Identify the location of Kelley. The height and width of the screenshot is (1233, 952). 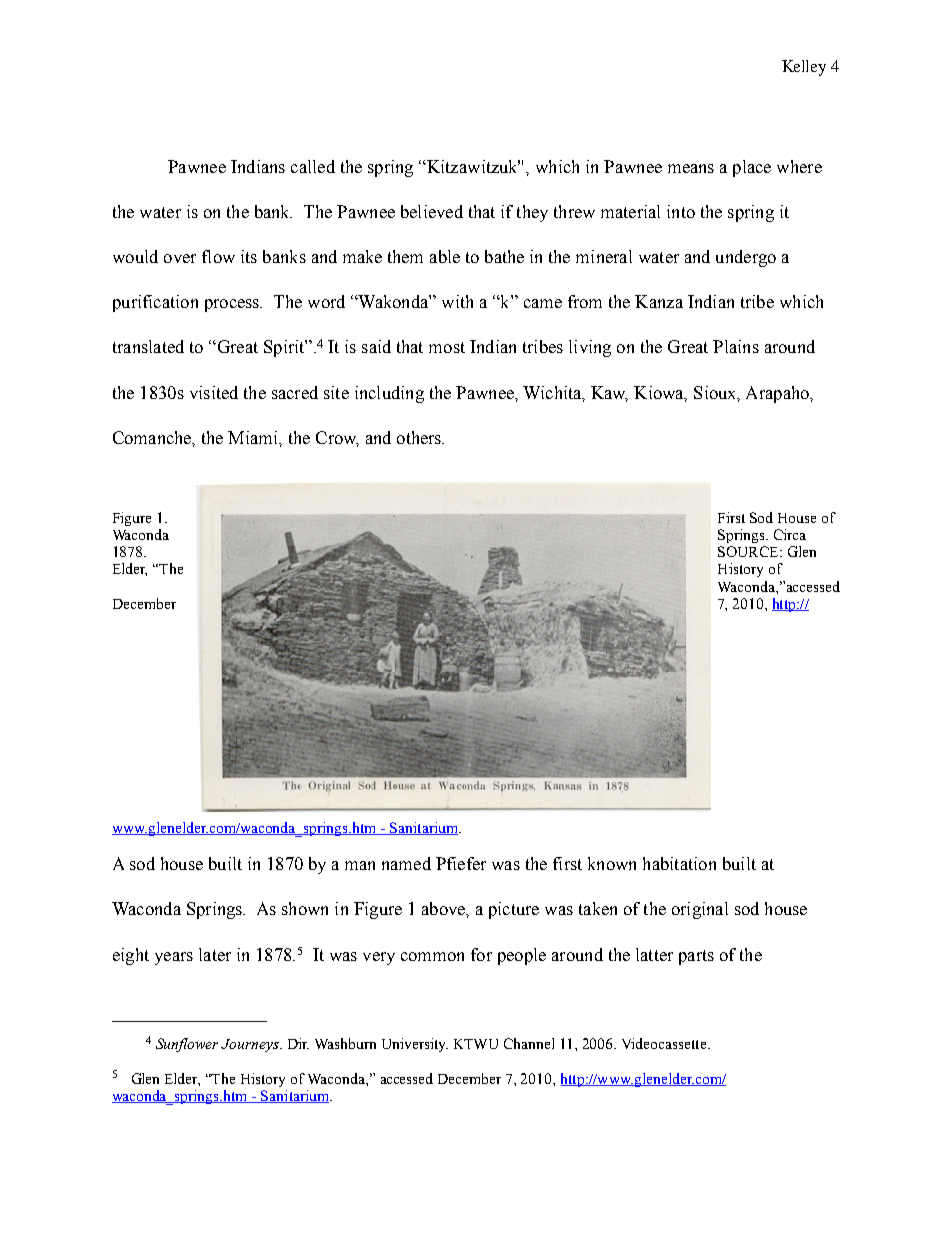
(804, 68).
